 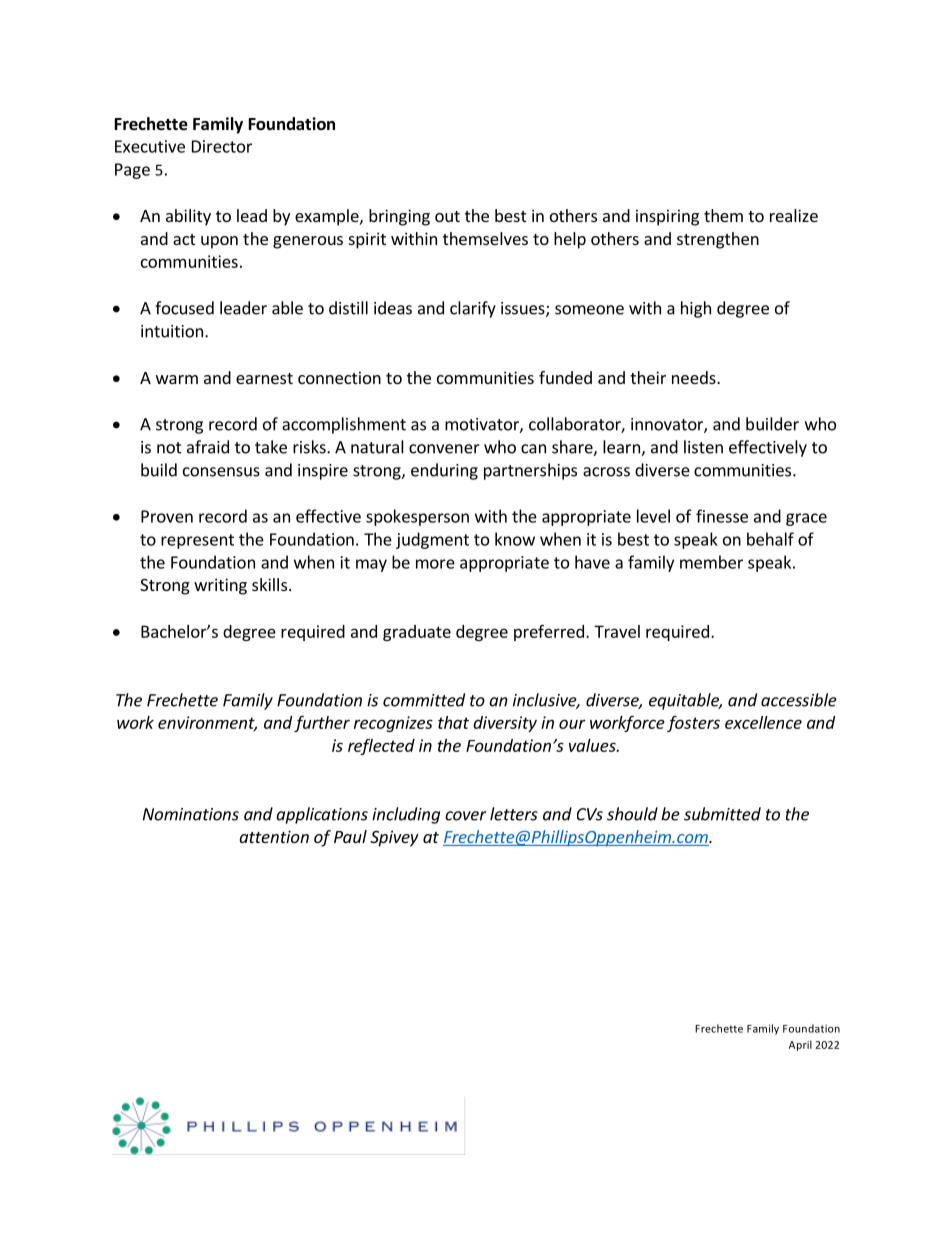 What do you see at coordinates (220, 586) in the page?
I see `writing` at bounding box center [220, 586].
